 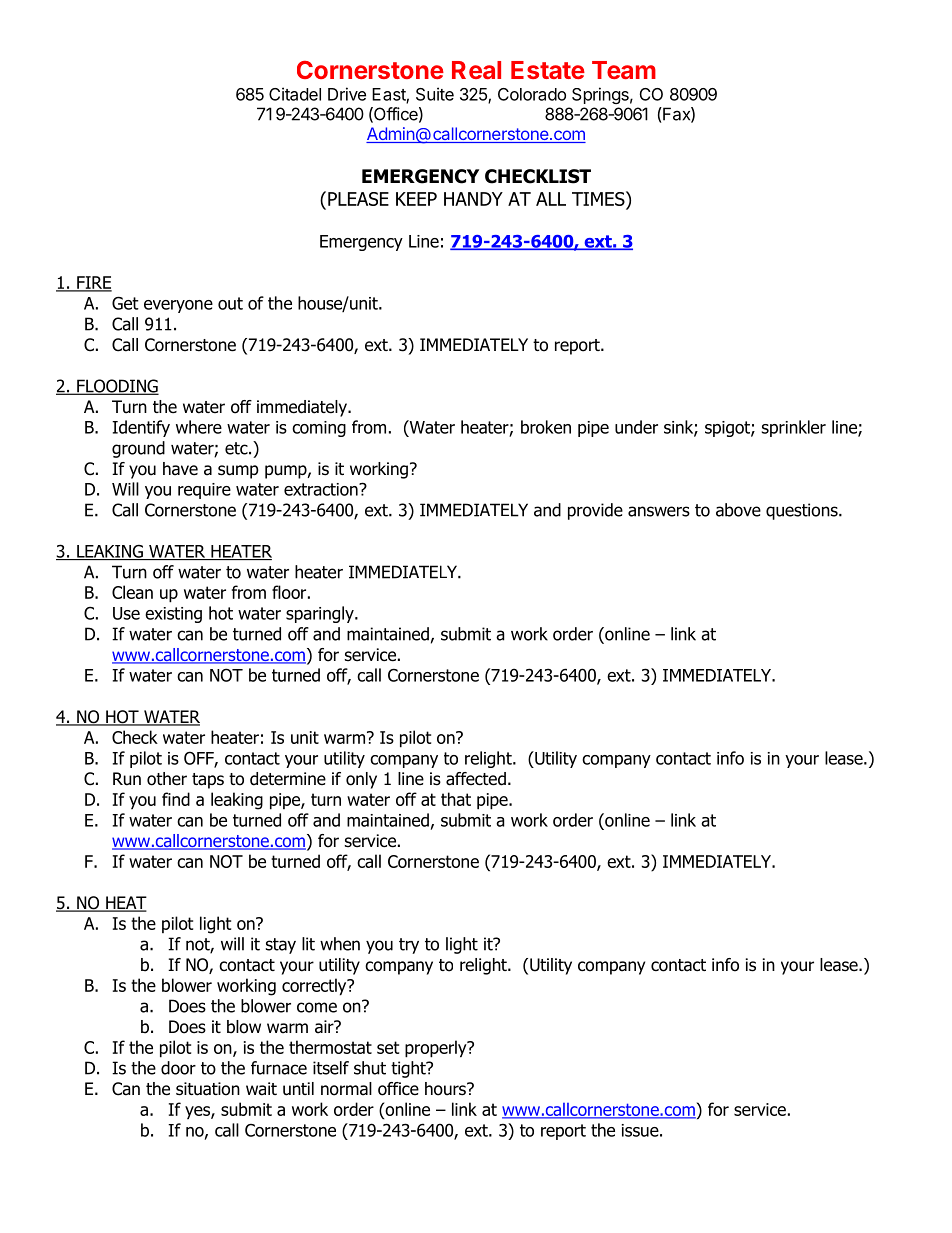 I want to click on Team, so click(x=624, y=70).
